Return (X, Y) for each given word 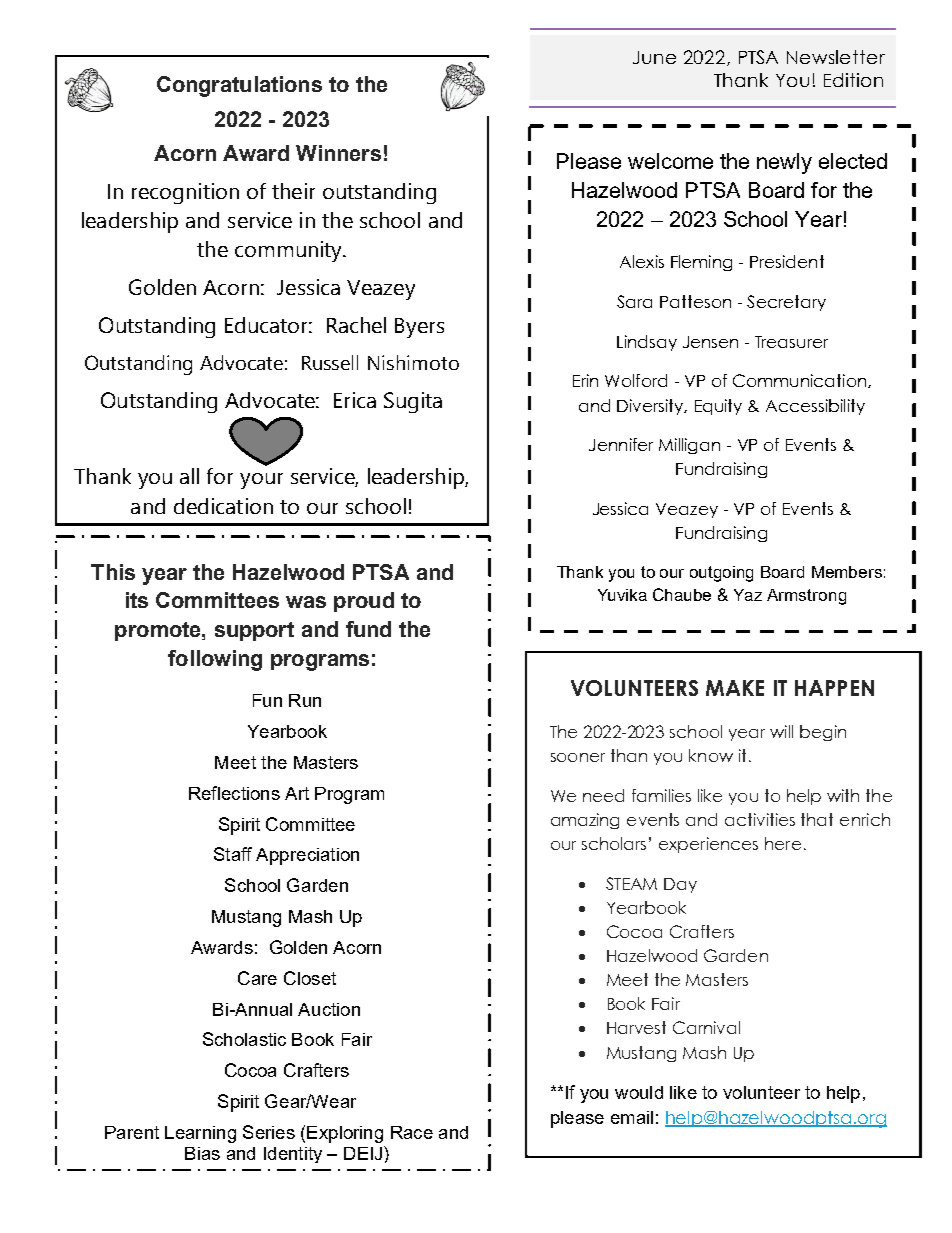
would (639, 1092)
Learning (200, 1134)
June (654, 57)
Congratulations (239, 86)
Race (412, 1132)
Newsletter (836, 57)
